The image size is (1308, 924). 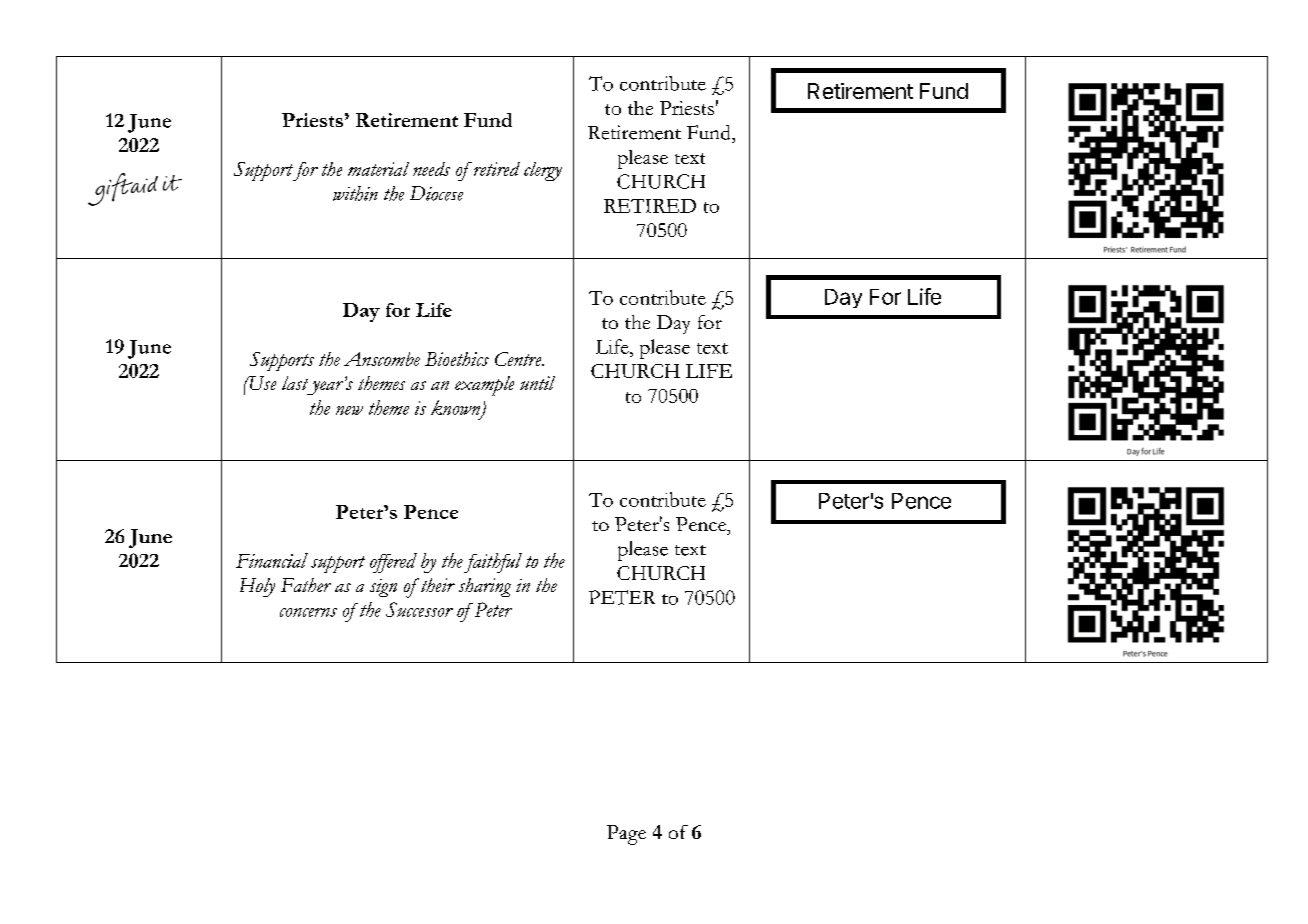 What do you see at coordinates (308, 612) in the screenshot?
I see `concerns` at bounding box center [308, 612].
